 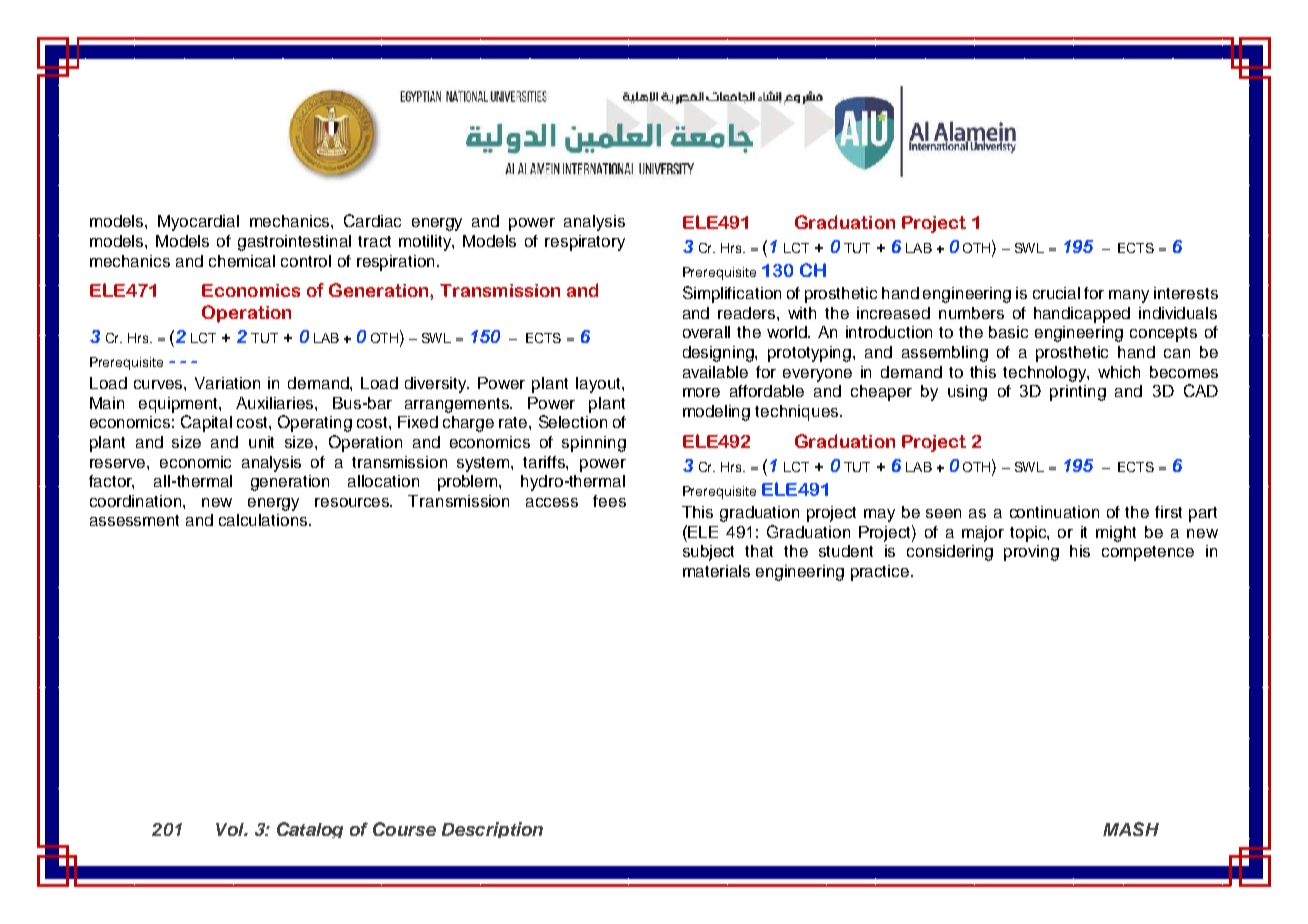 What do you see at coordinates (227, 383) in the page?
I see `Variation` at bounding box center [227, 383].
